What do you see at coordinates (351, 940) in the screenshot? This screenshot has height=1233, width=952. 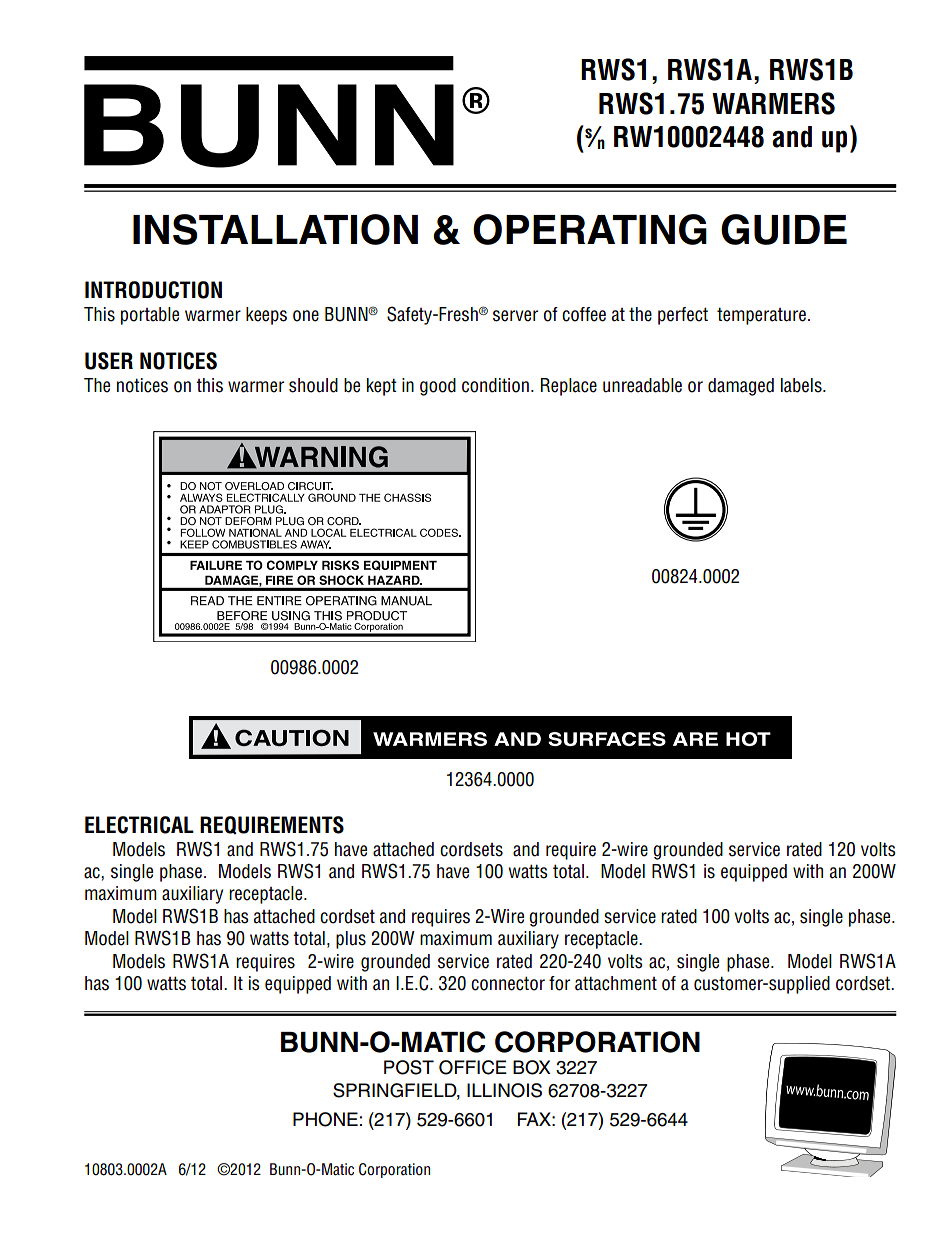 I see `plus` at bounding box center [351, 940].
